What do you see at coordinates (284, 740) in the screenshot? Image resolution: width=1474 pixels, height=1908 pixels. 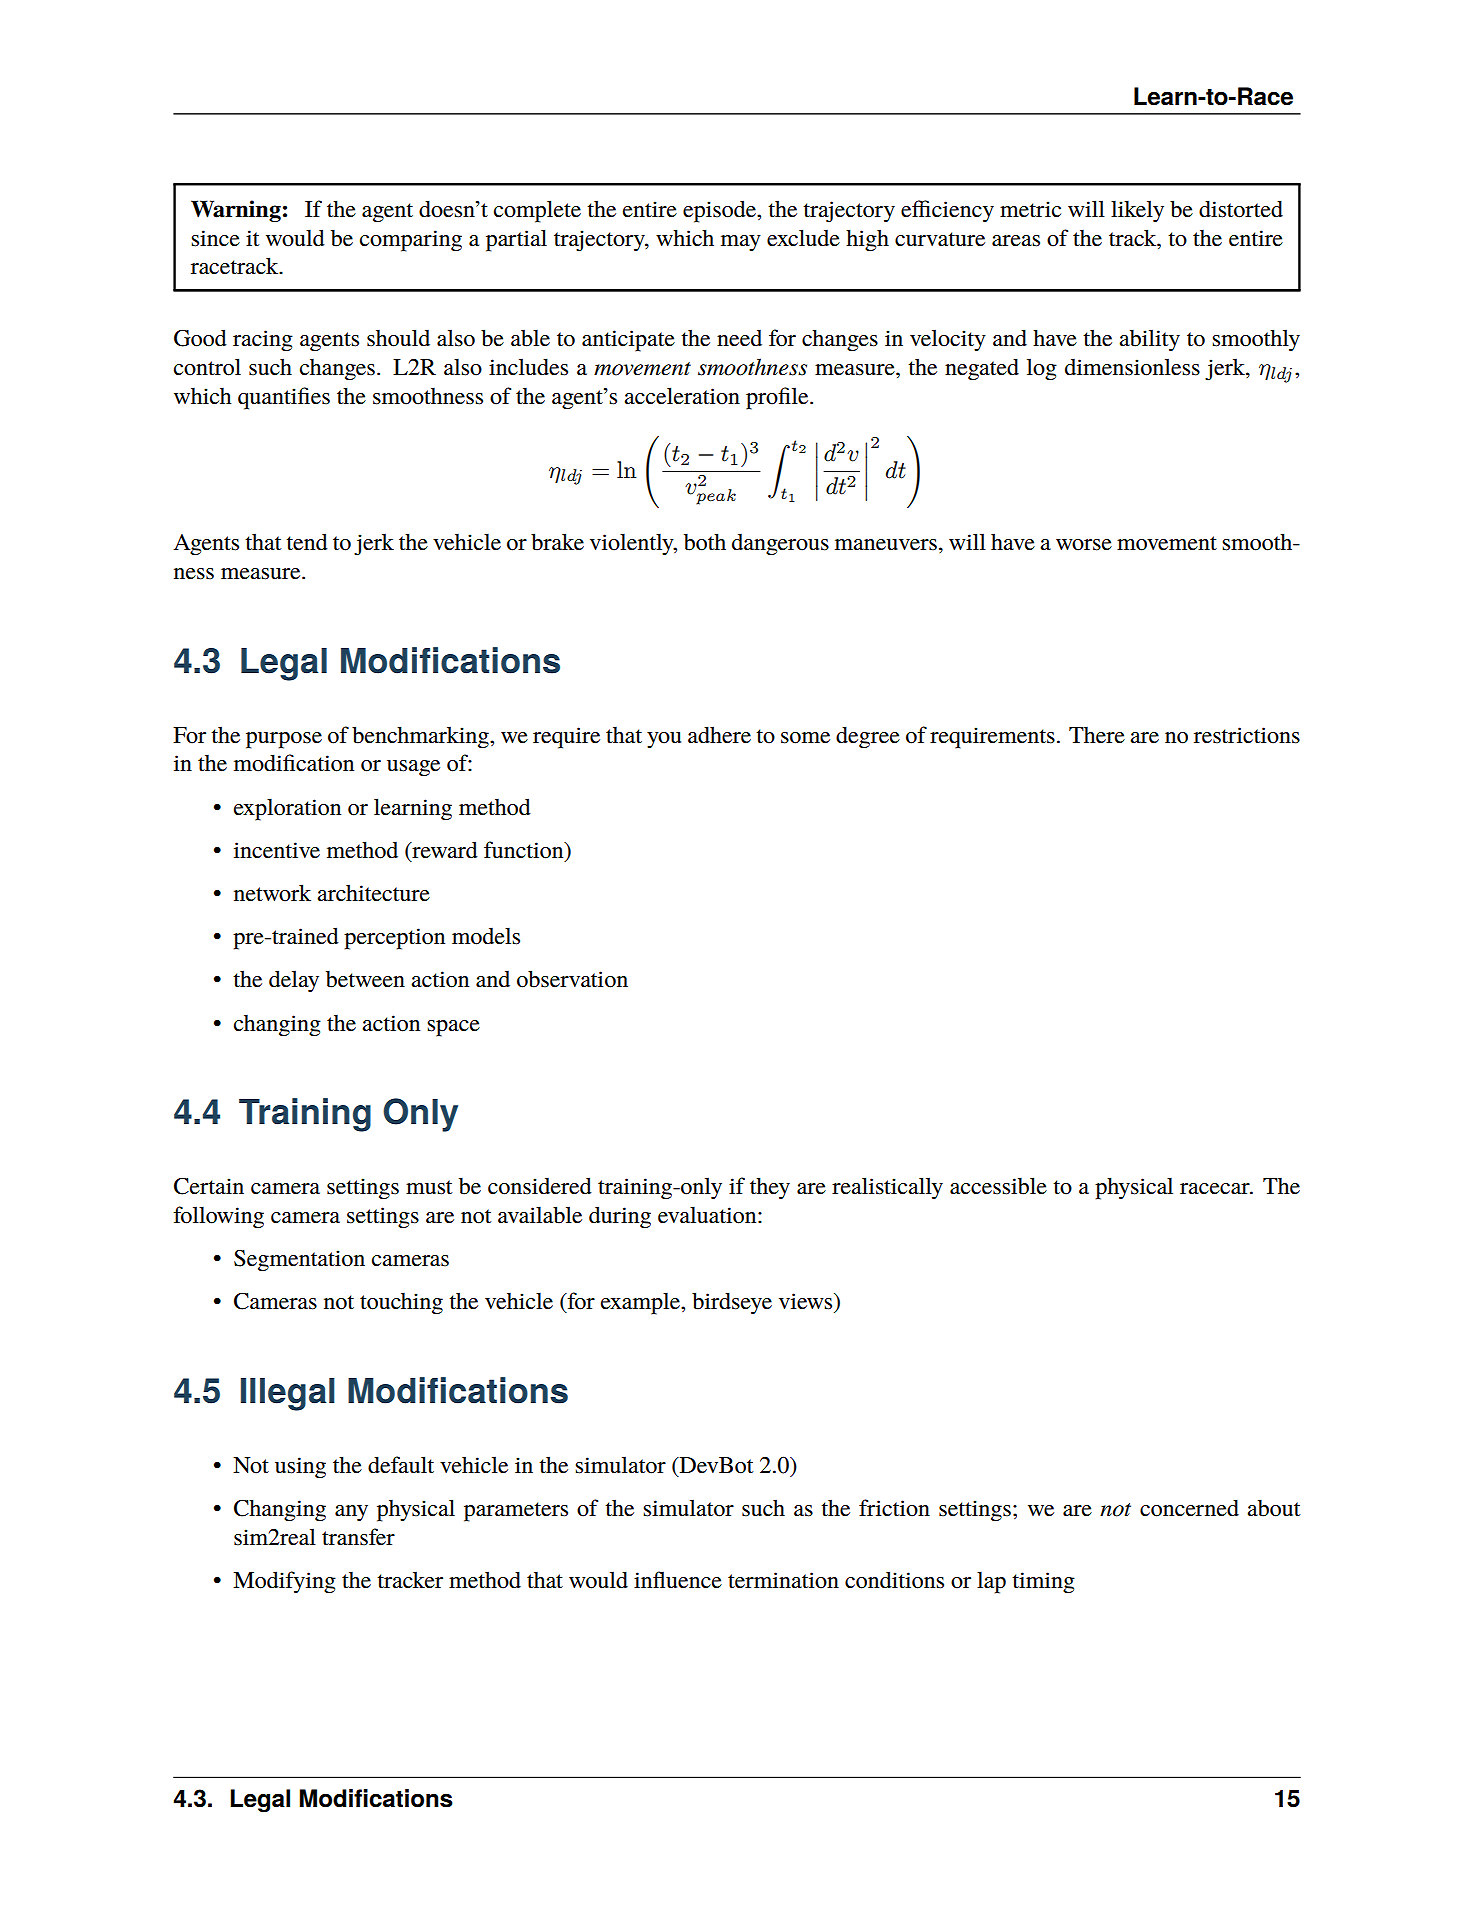 I see `purpose` at bounding box center [284, 740].
